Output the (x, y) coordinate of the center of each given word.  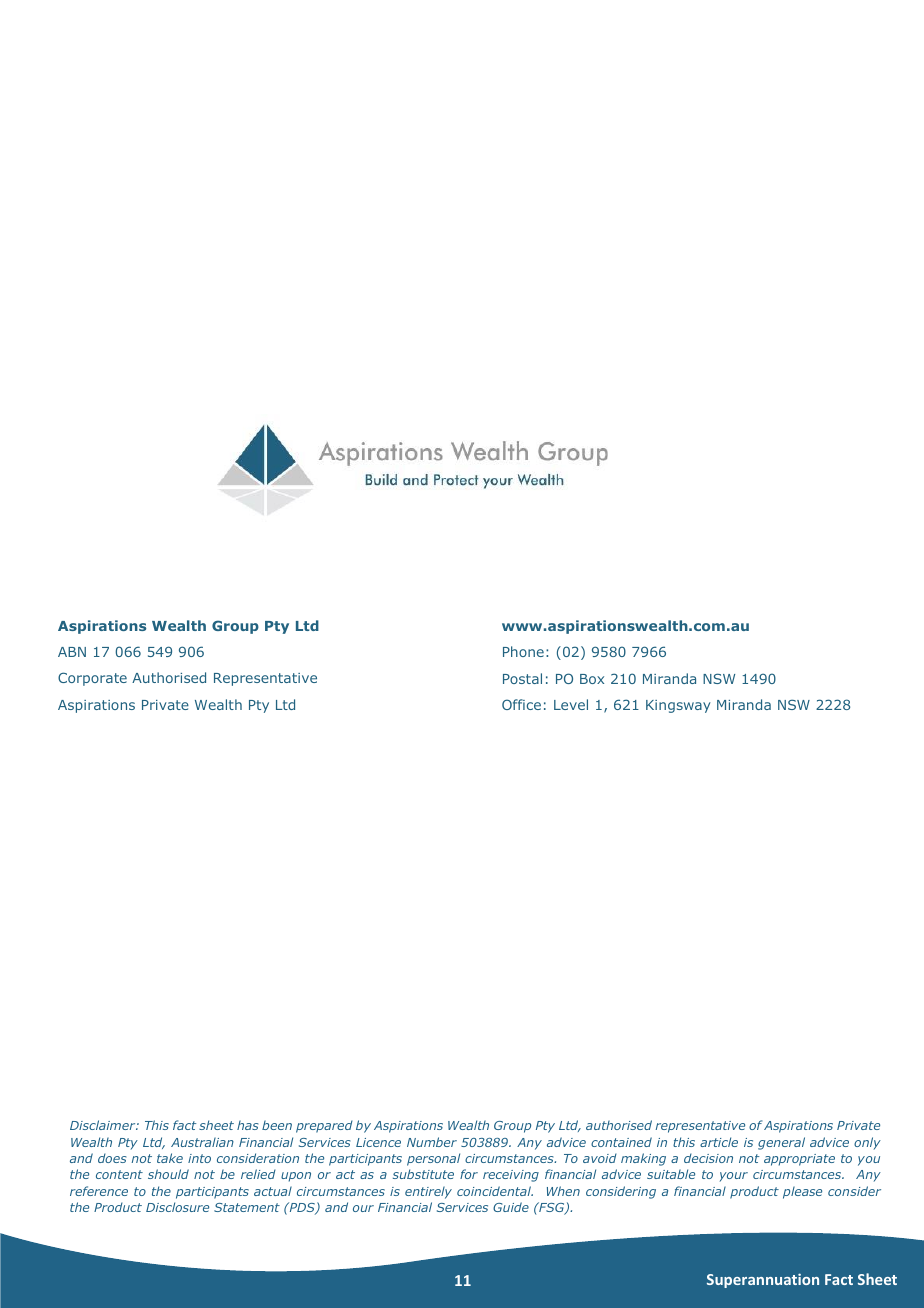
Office (521, 704)
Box (592, 679)
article (719, 1142)
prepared (324, 1126)
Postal (522, 678)
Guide (511, 1207)
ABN (72, 652)
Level (571, 704)
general (781, 1143)
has (247, 1125)
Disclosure (177, 1207)
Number (432, 1142)
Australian (202, 1142)
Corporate (92, 679)
